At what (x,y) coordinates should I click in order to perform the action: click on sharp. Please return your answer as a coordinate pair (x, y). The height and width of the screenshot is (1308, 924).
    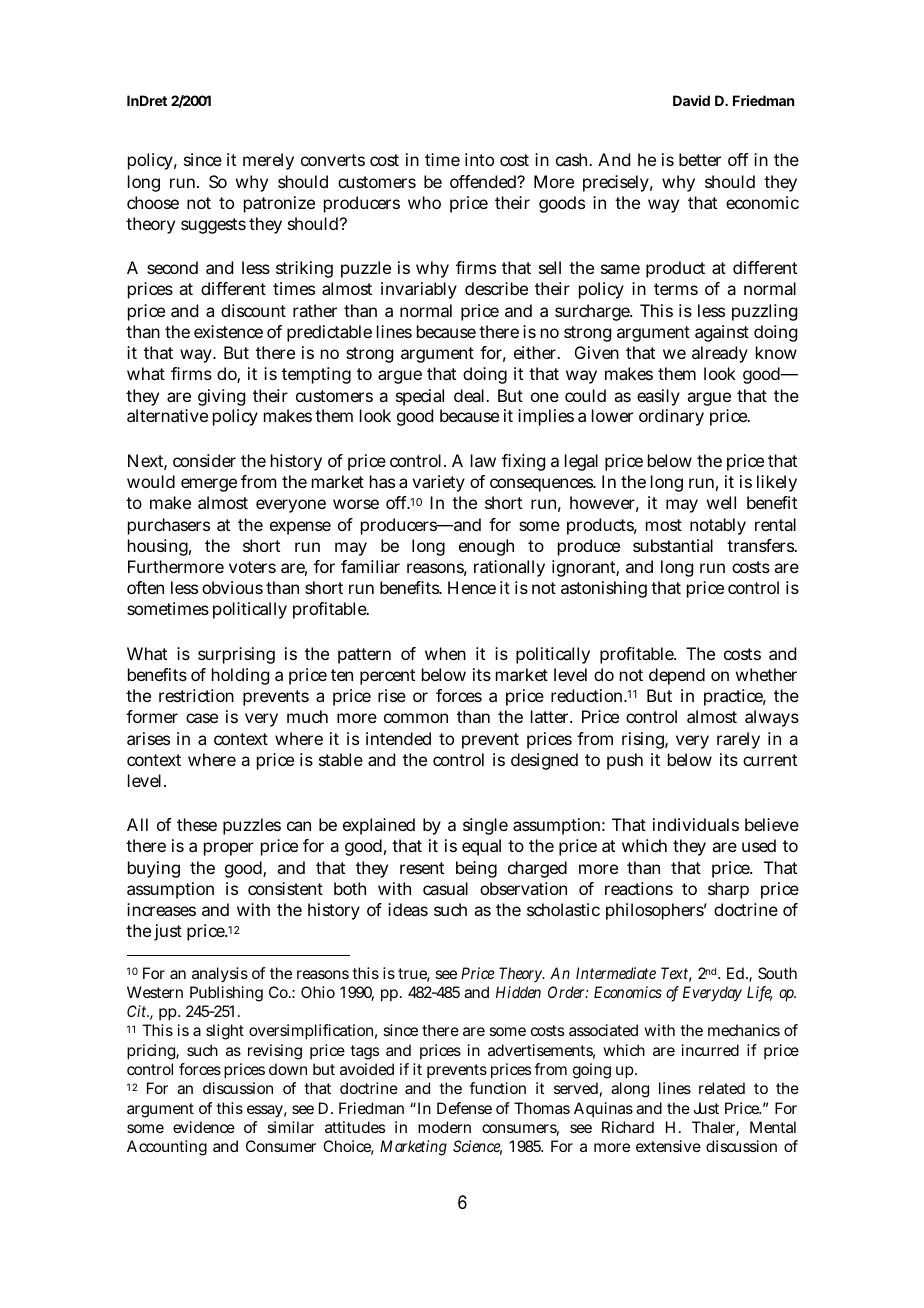
    Looking at the image, I should click on (728, 890).
